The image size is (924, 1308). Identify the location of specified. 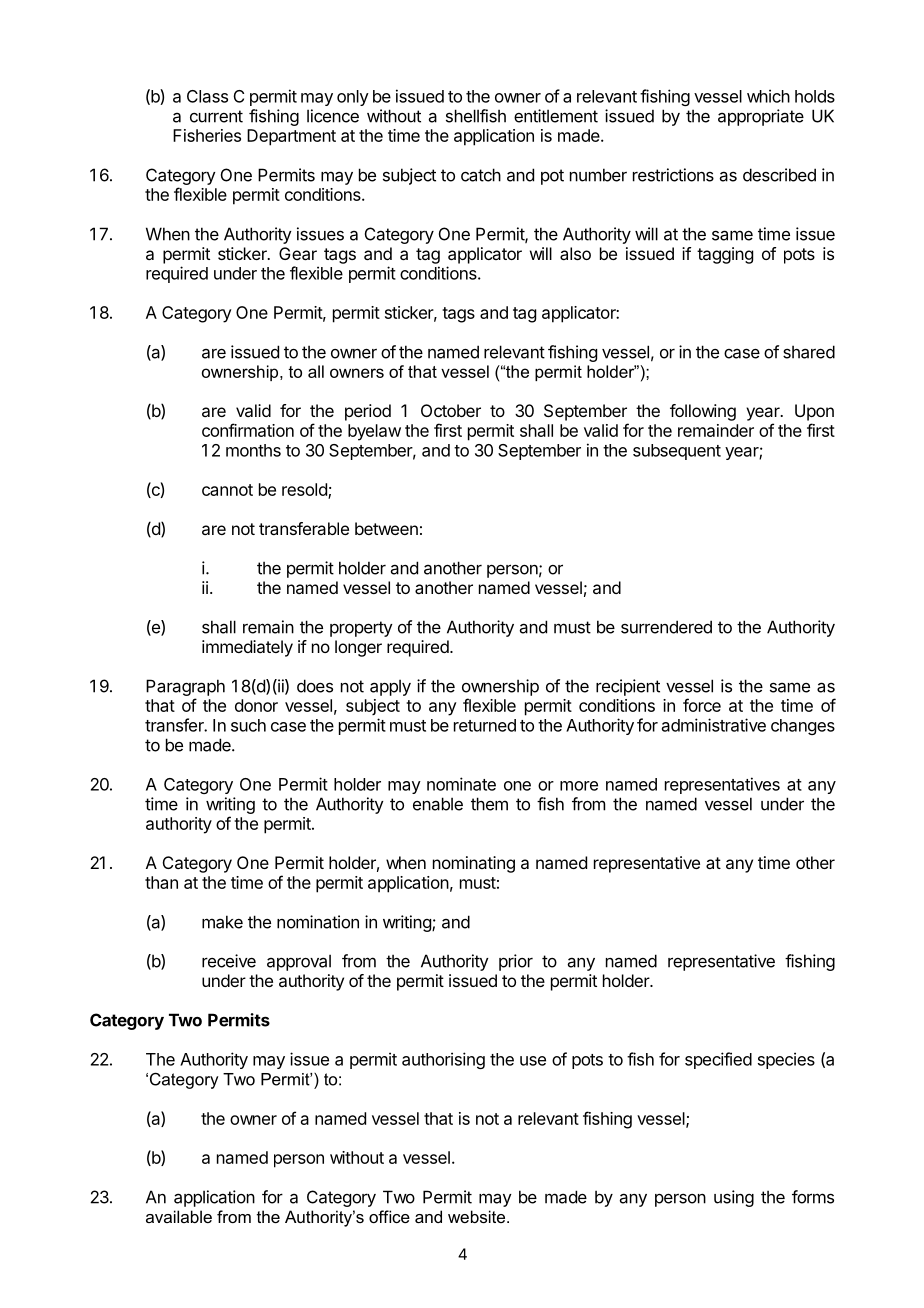
(718, 1060).
